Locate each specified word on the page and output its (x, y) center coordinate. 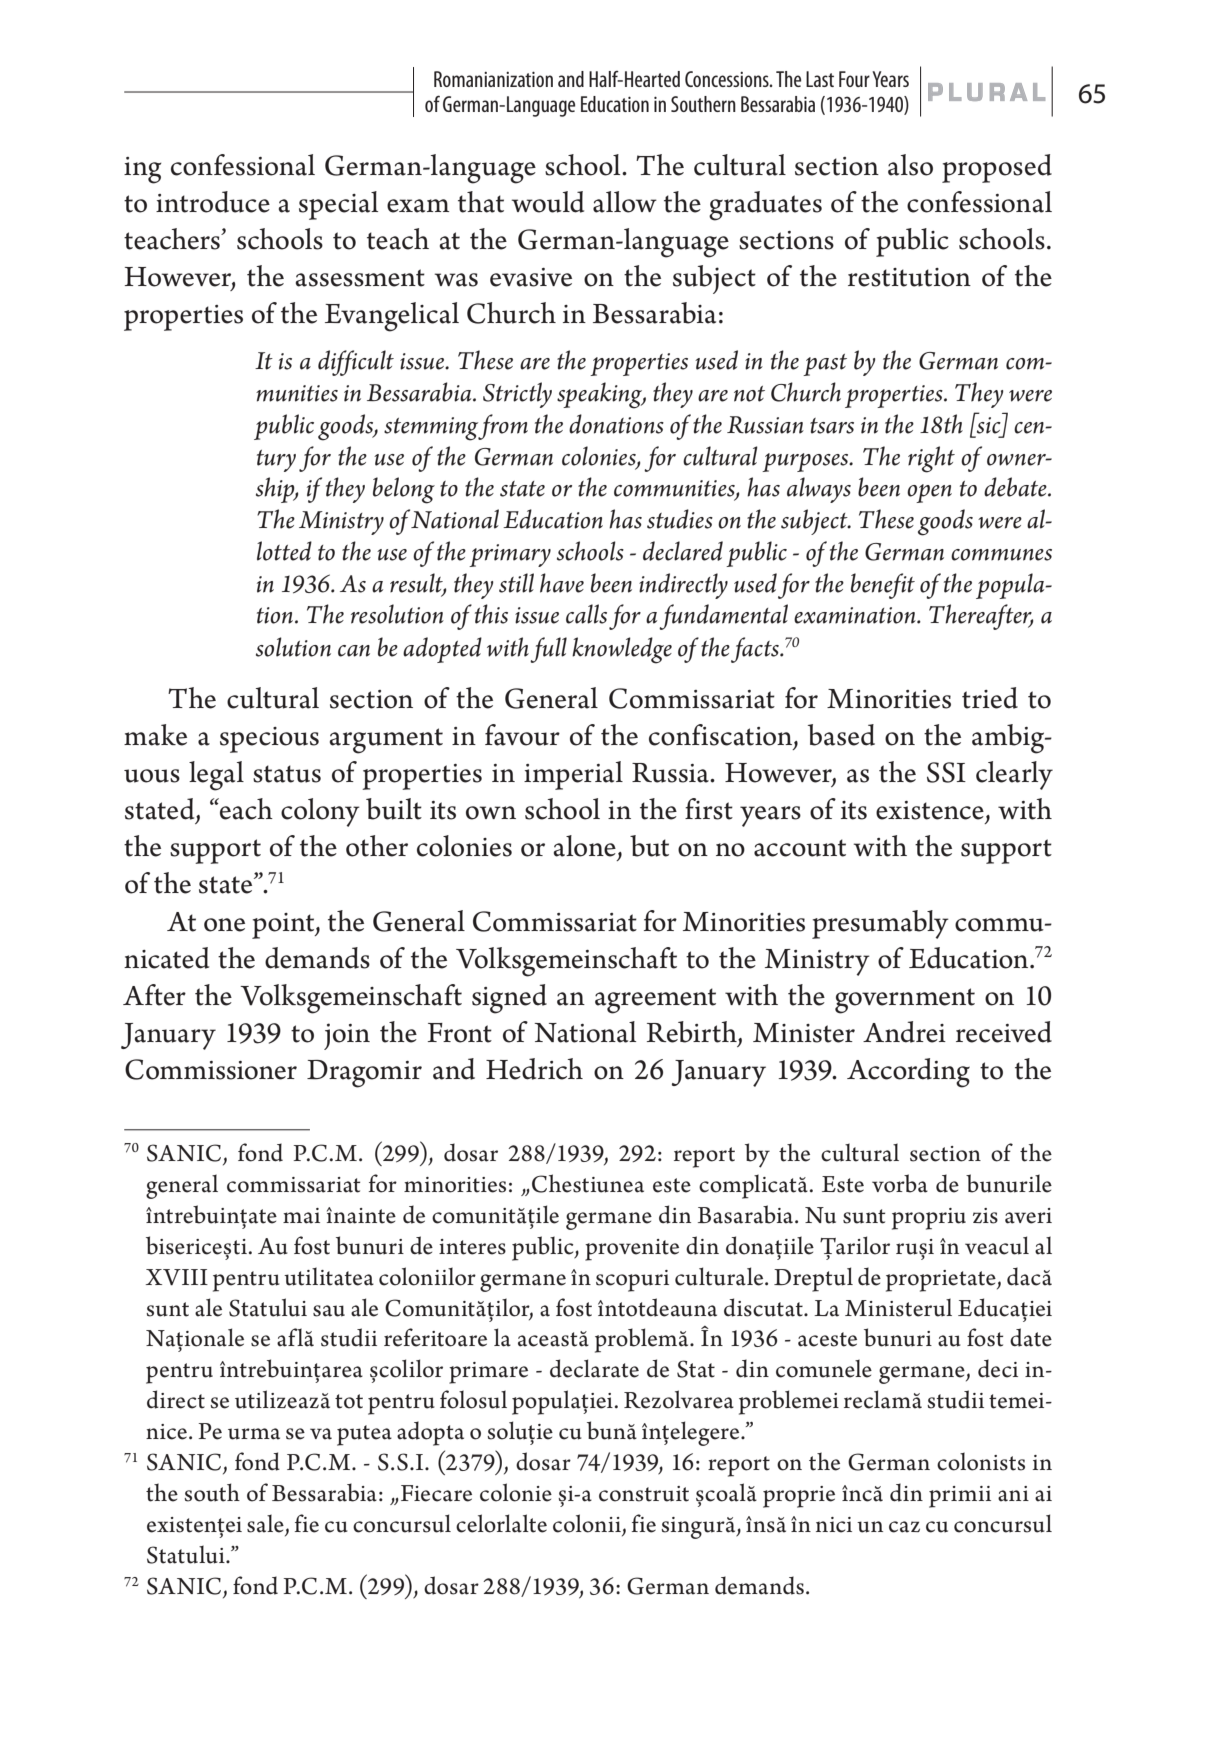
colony (320, 812)
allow (625, 202)
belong (404, 490)
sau (329, 1311)
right (931, 459)
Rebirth (693, 1033)
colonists (981, 1461)
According (908, 1073)
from (503, 427)
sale (266, 1524)
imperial (573, 775)
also (910, 165)
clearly (1014, 775)
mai (301, 1216)
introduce (213, 202)
